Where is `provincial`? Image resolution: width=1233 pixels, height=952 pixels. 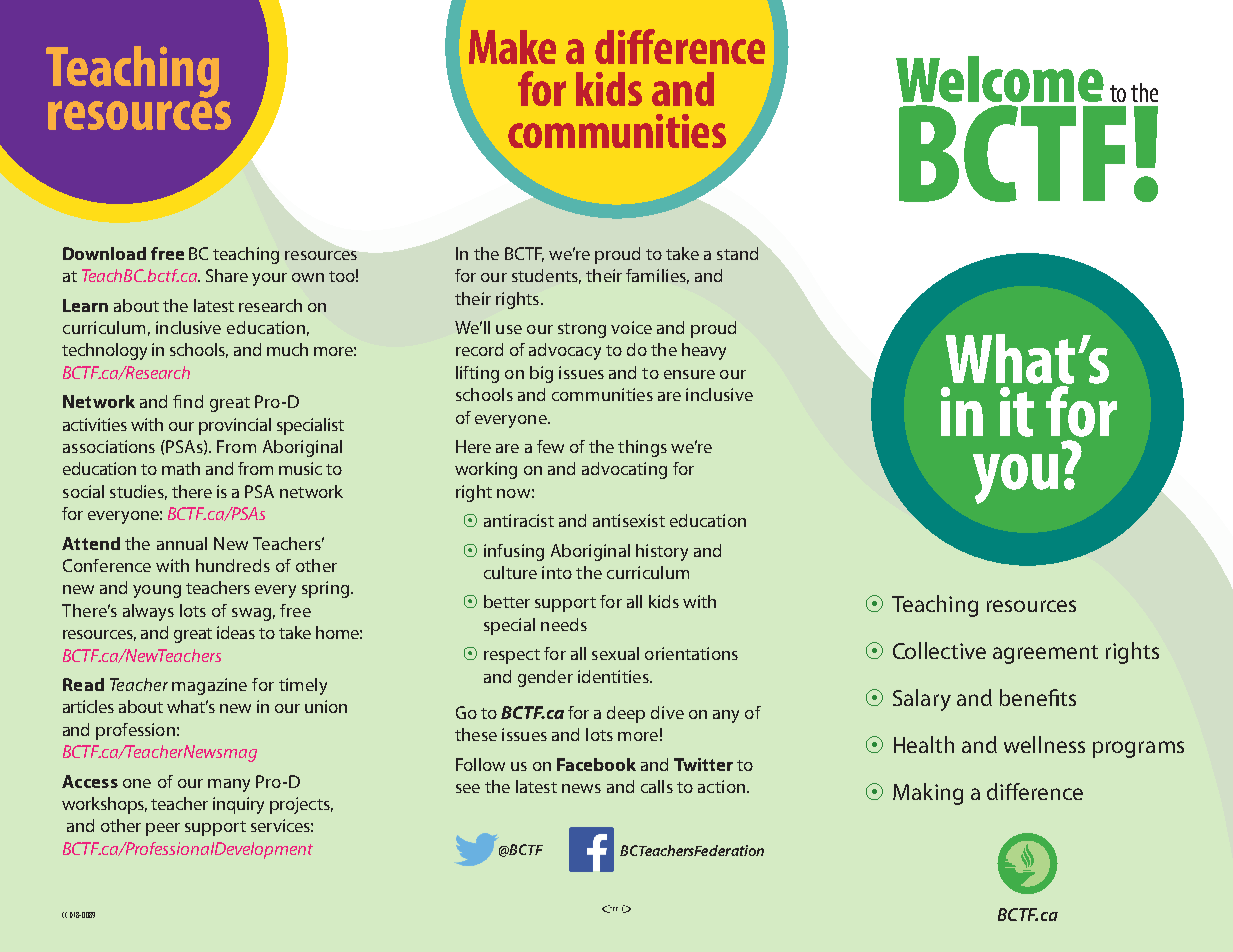 provincial is located at coordinates (235, 426).
